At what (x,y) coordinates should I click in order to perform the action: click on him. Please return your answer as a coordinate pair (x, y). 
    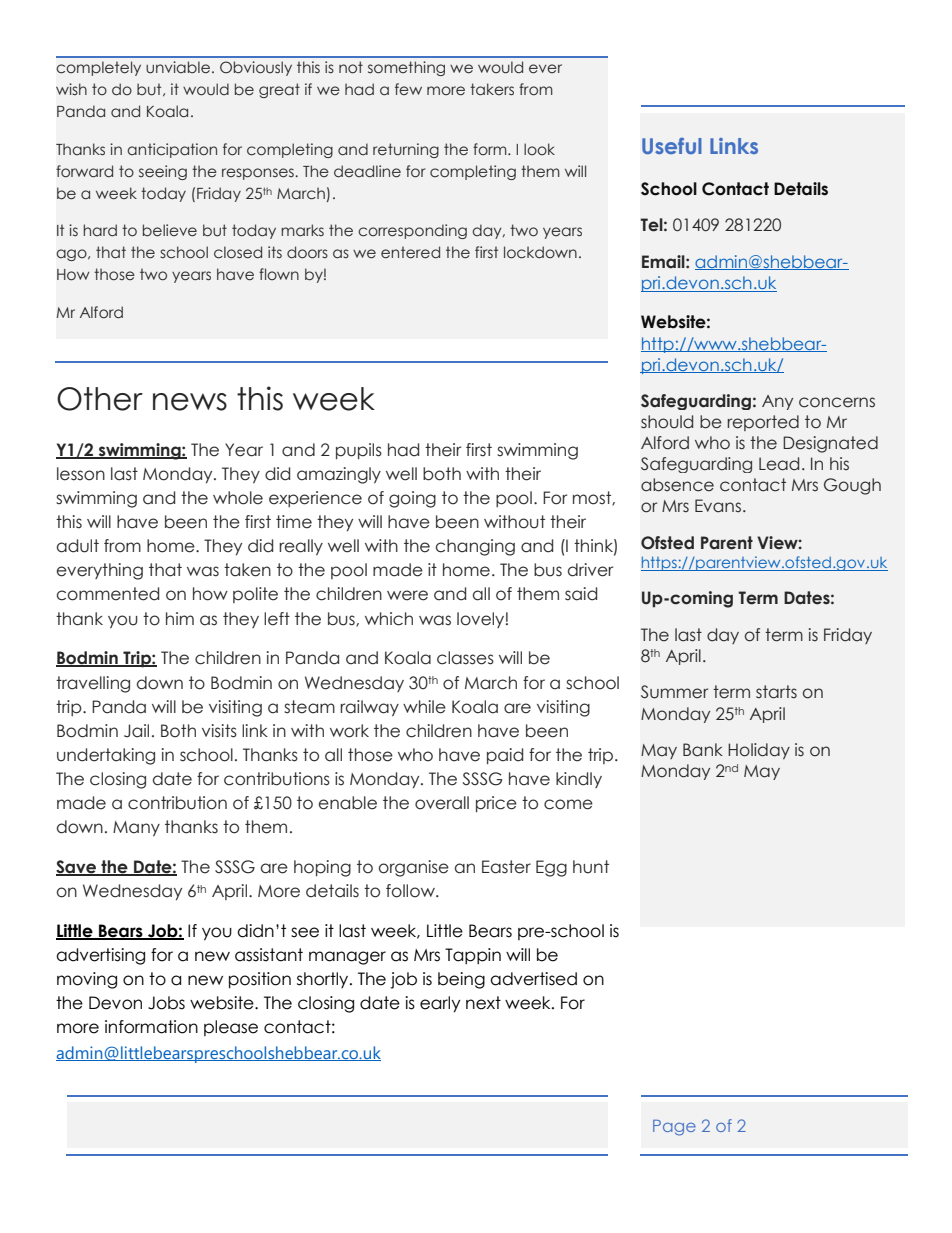
    Looking at the image, I should click on (180, 618).
